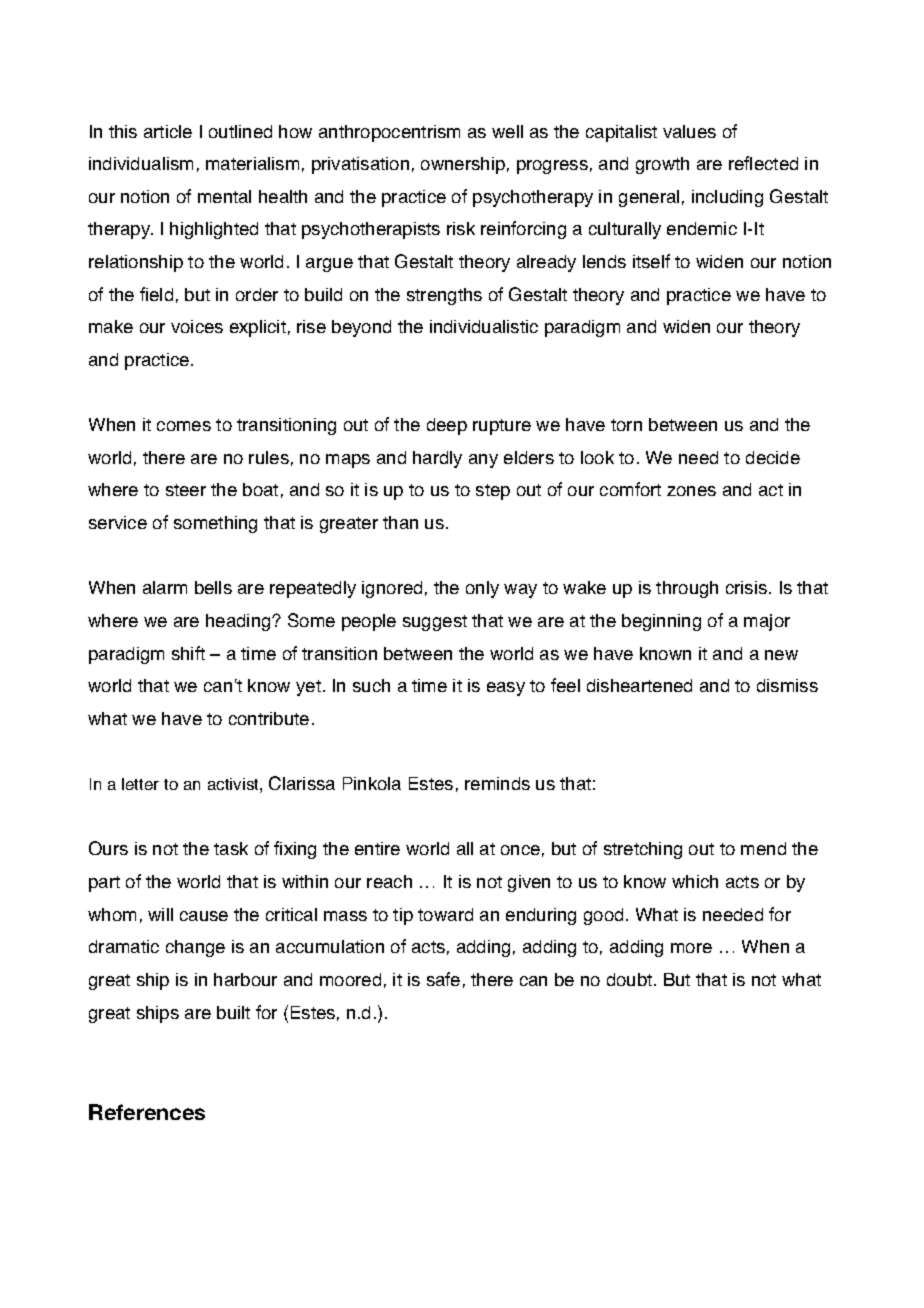 This screenshot has width=924, height=1308. Describe the element at coordinates (662, 165) in the screenshot. I see `growth` at that location.
